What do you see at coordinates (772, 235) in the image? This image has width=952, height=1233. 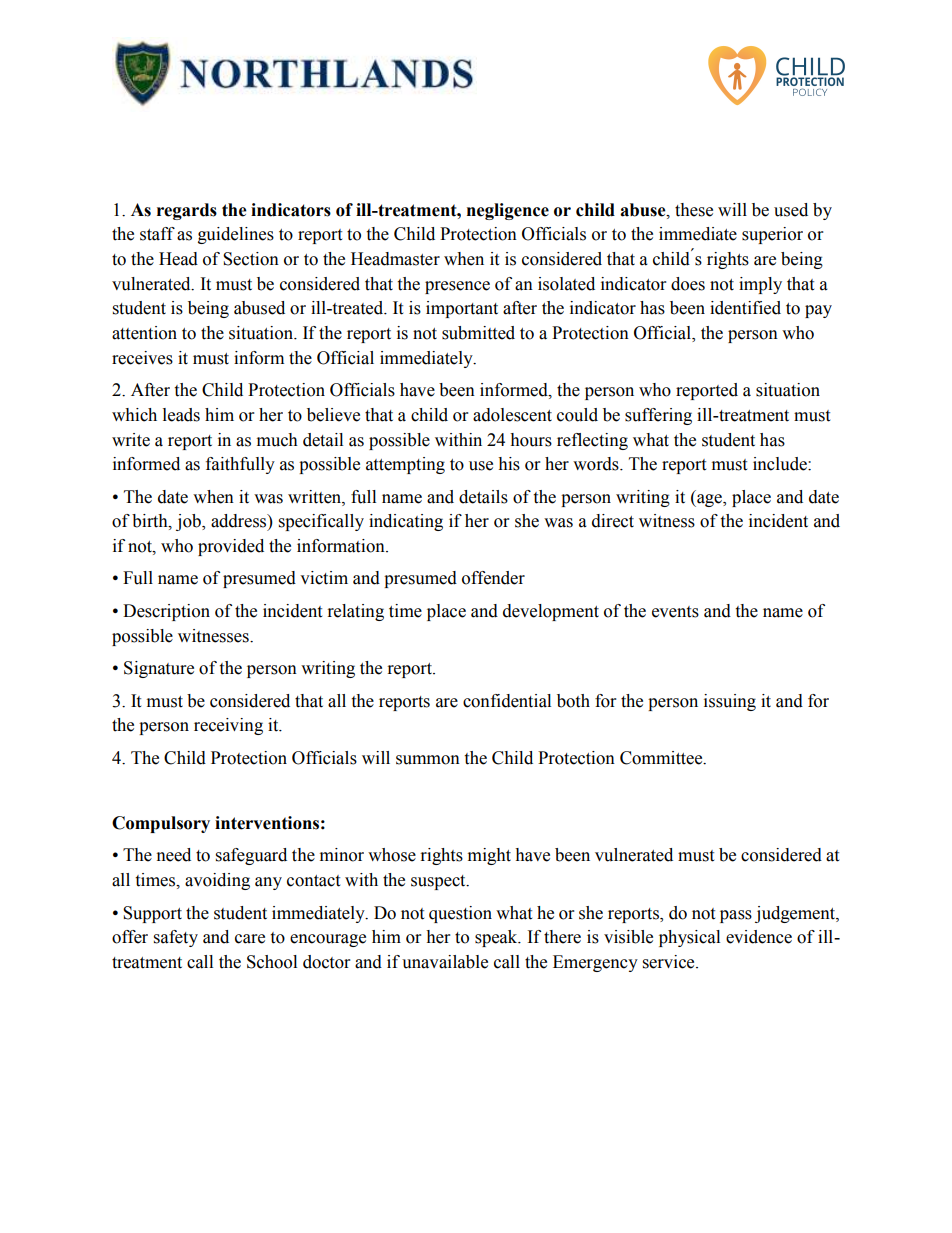 I see `superior` at bounding box center [772, 235].
